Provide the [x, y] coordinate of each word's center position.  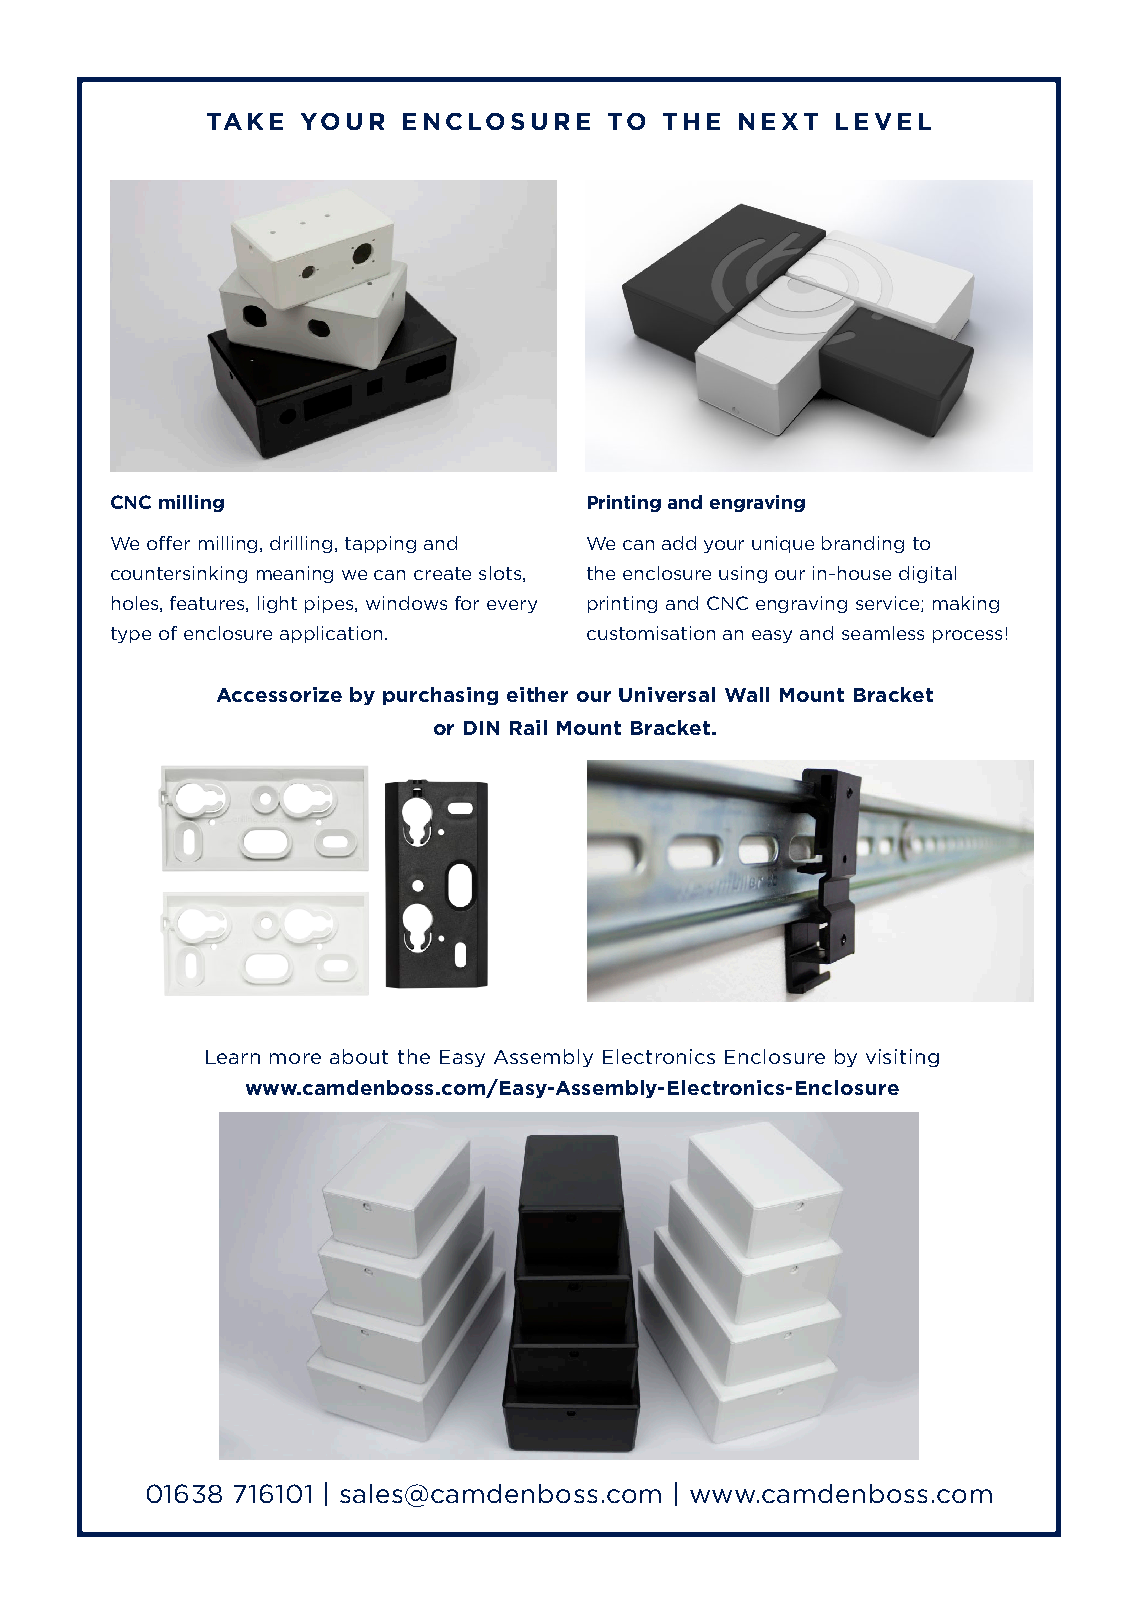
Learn [233, 1057]
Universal [667, 694]
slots [500, 573]
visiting [902, 1058]
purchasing [440, 696]
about [359, 1056]
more [295, 1058]
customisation [651, 633]
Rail [528, 727]
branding [863, 544]
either [537, 694]
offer [168, 543]
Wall [747, 694]
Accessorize [279, 694]
